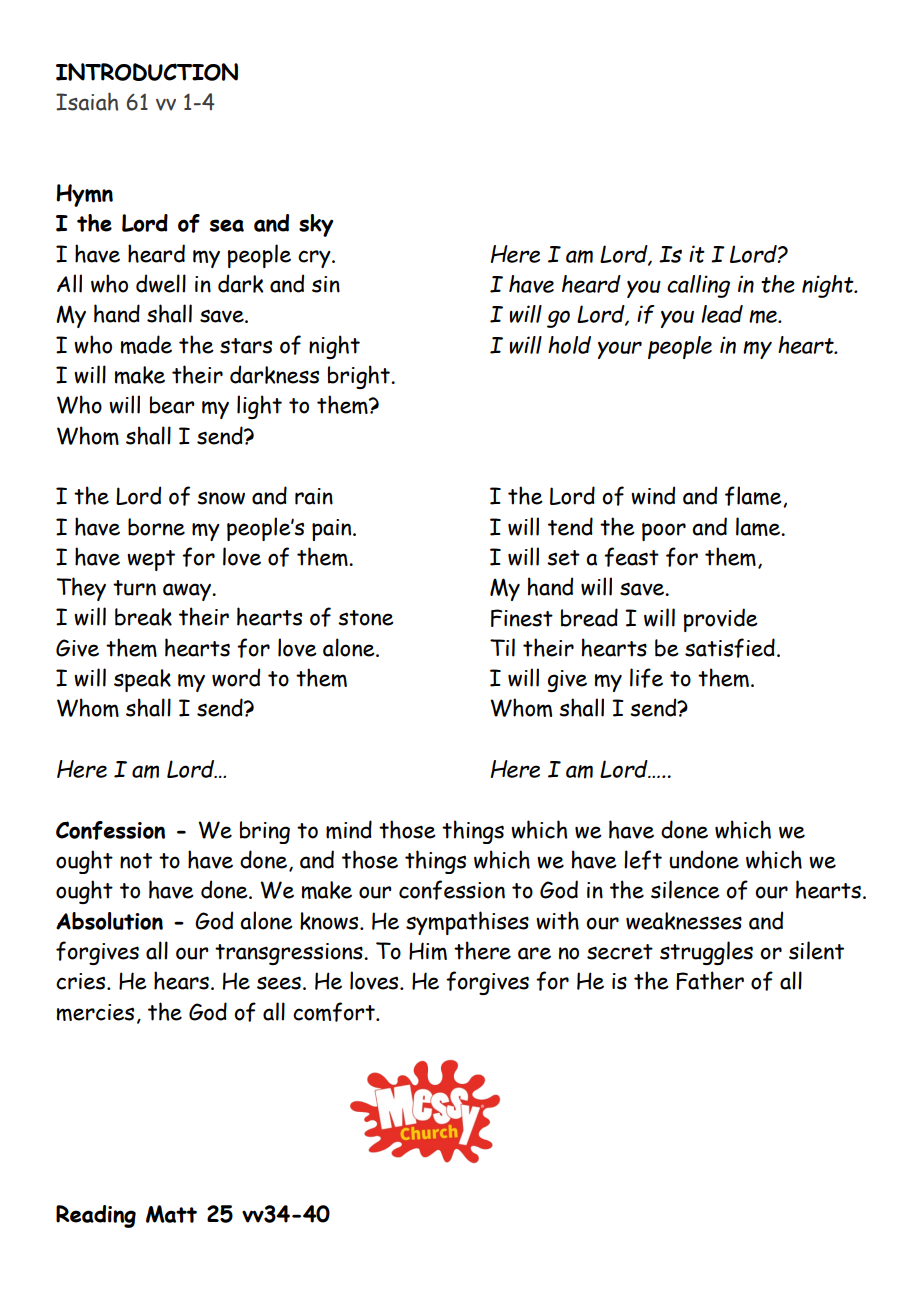  What do you see at coordinates (502, 647) in the document?
I see `Til` at bounding box center [502, 647].
